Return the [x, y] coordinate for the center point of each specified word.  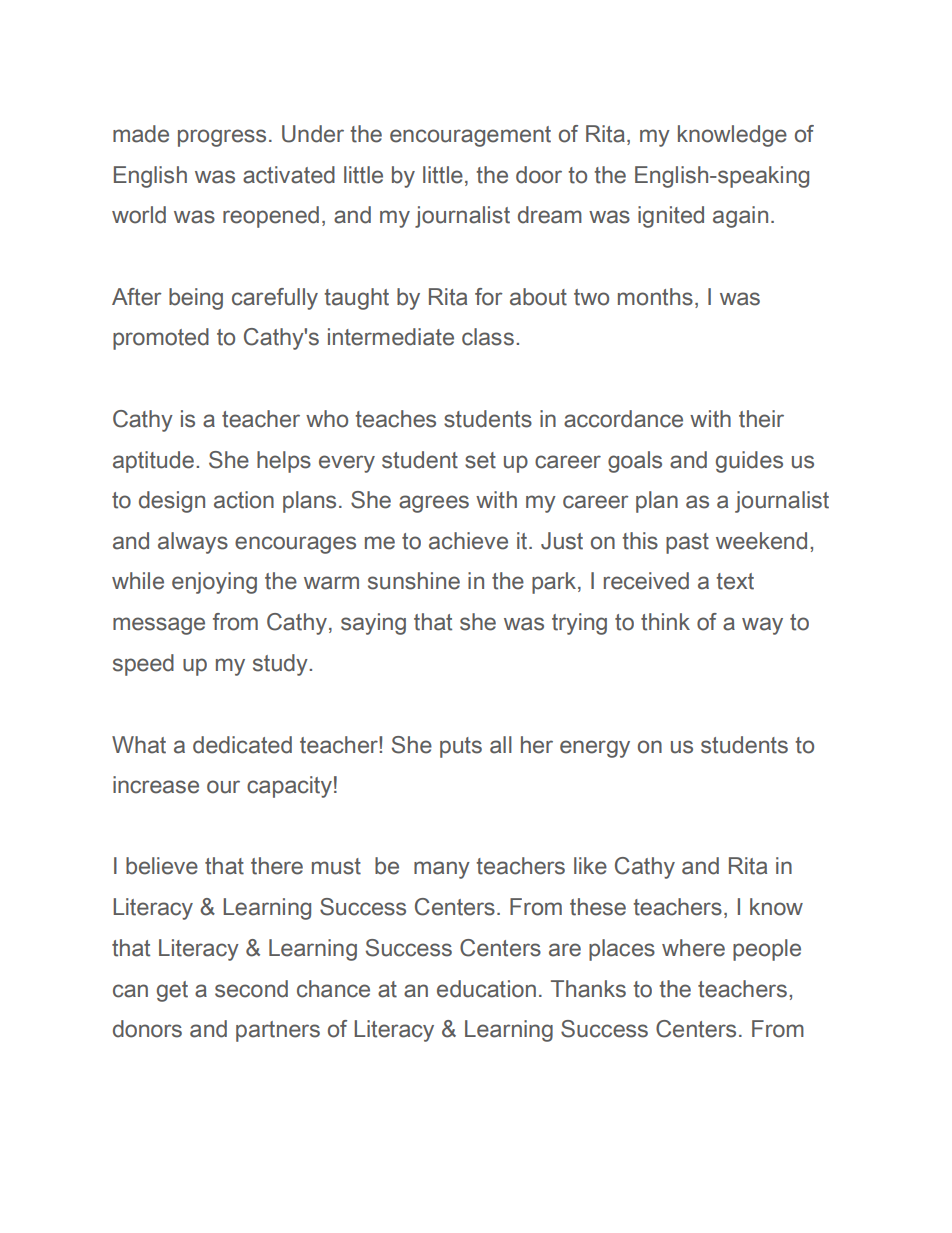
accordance [623, 419]
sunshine [414, 581]
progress [222, 138]
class [488, 337]
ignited [671, 217]
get [172, 991]
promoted [161, 339]
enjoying [214, 583]
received [646, 581]
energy [595, 749]
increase [156, 785]
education [486, 989]
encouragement [470, 136]
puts [461, 747]
